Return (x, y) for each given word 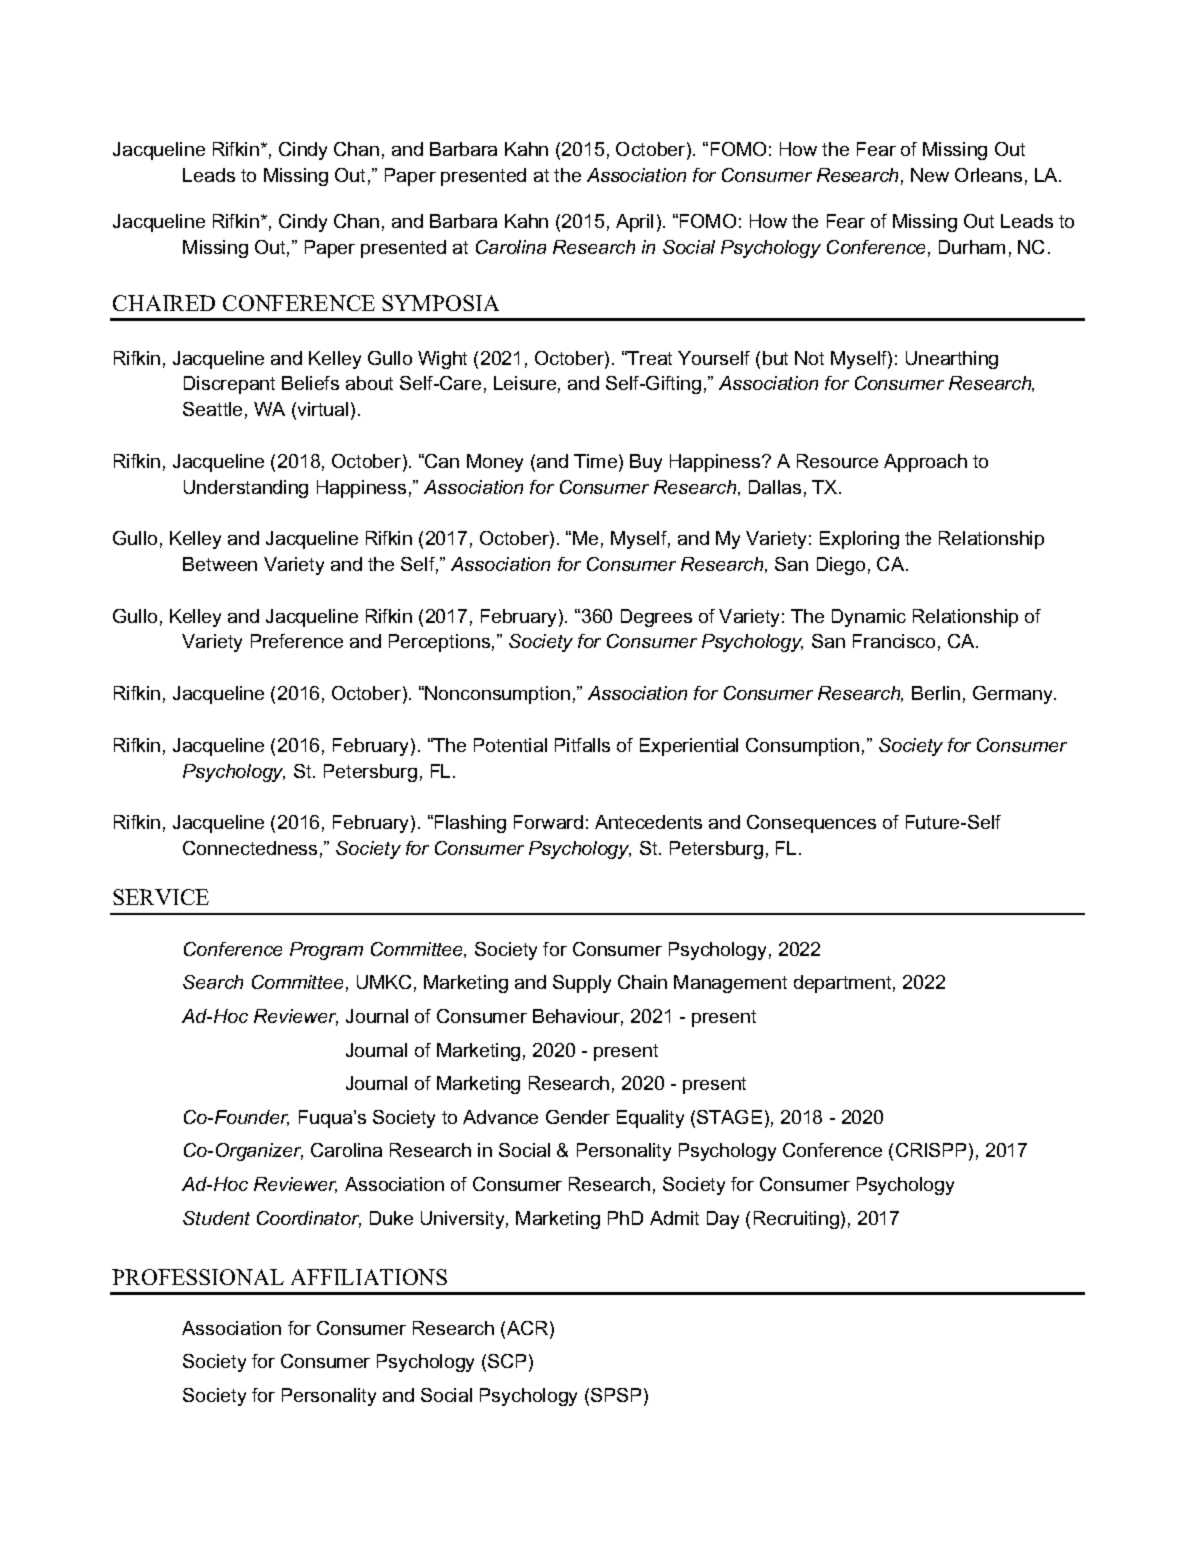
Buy (646, 463)
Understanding (246, 489)
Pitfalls (582, 745)
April (634, 223)
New (930, 175)
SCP (507, 1361)
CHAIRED (164, 303)
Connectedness (250, 848)
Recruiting (796, 1220)
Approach (925, 463)
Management (730, 984)
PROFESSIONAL (198, 1277)
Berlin (936, 693)
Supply (582, 984)
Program (326, 951)
